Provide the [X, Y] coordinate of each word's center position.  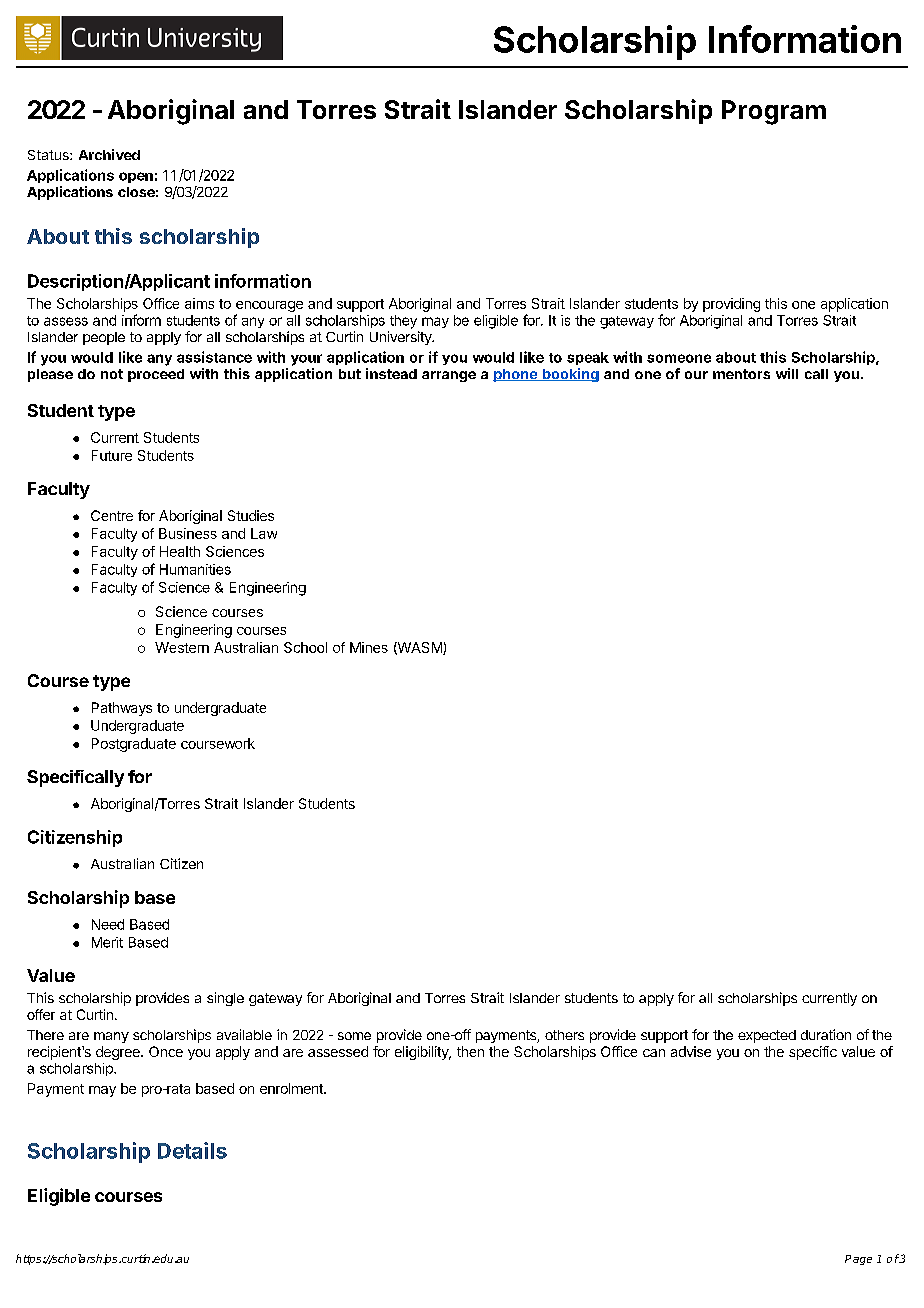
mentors [741, 374]
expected [767, 1036]
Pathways [122, 709]
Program [774, 112]
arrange [449, 376]
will [787, 373]
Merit [107, 942]
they [403, 322]
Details [192, 1150]
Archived [109, 154]
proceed [156, 375]
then [470, 1051]
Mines [369, 647]
